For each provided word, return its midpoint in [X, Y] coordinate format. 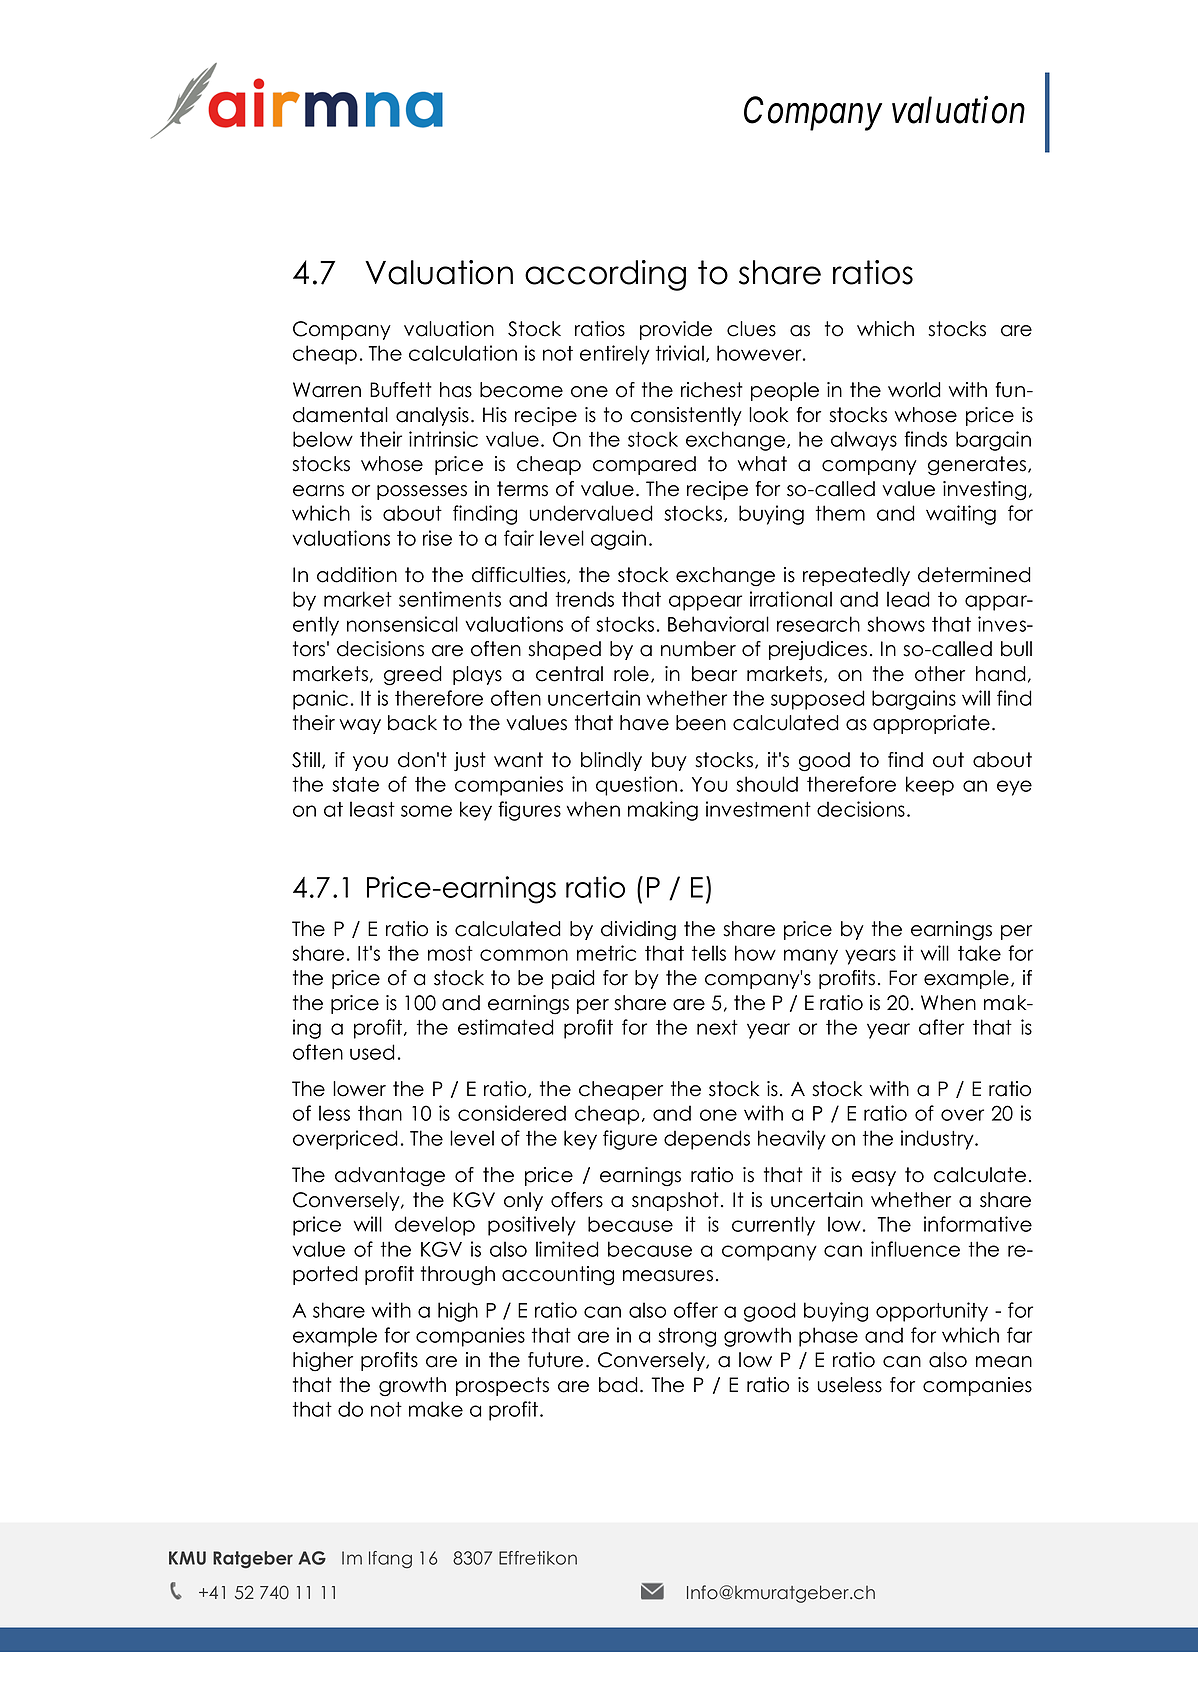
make [436, 1409]
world [914, 390]
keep [930, 786]
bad [618, 1385]
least [372, 809]
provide [676, 330]
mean [1004, 1362]
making [663, 811]
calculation [463, 353]
